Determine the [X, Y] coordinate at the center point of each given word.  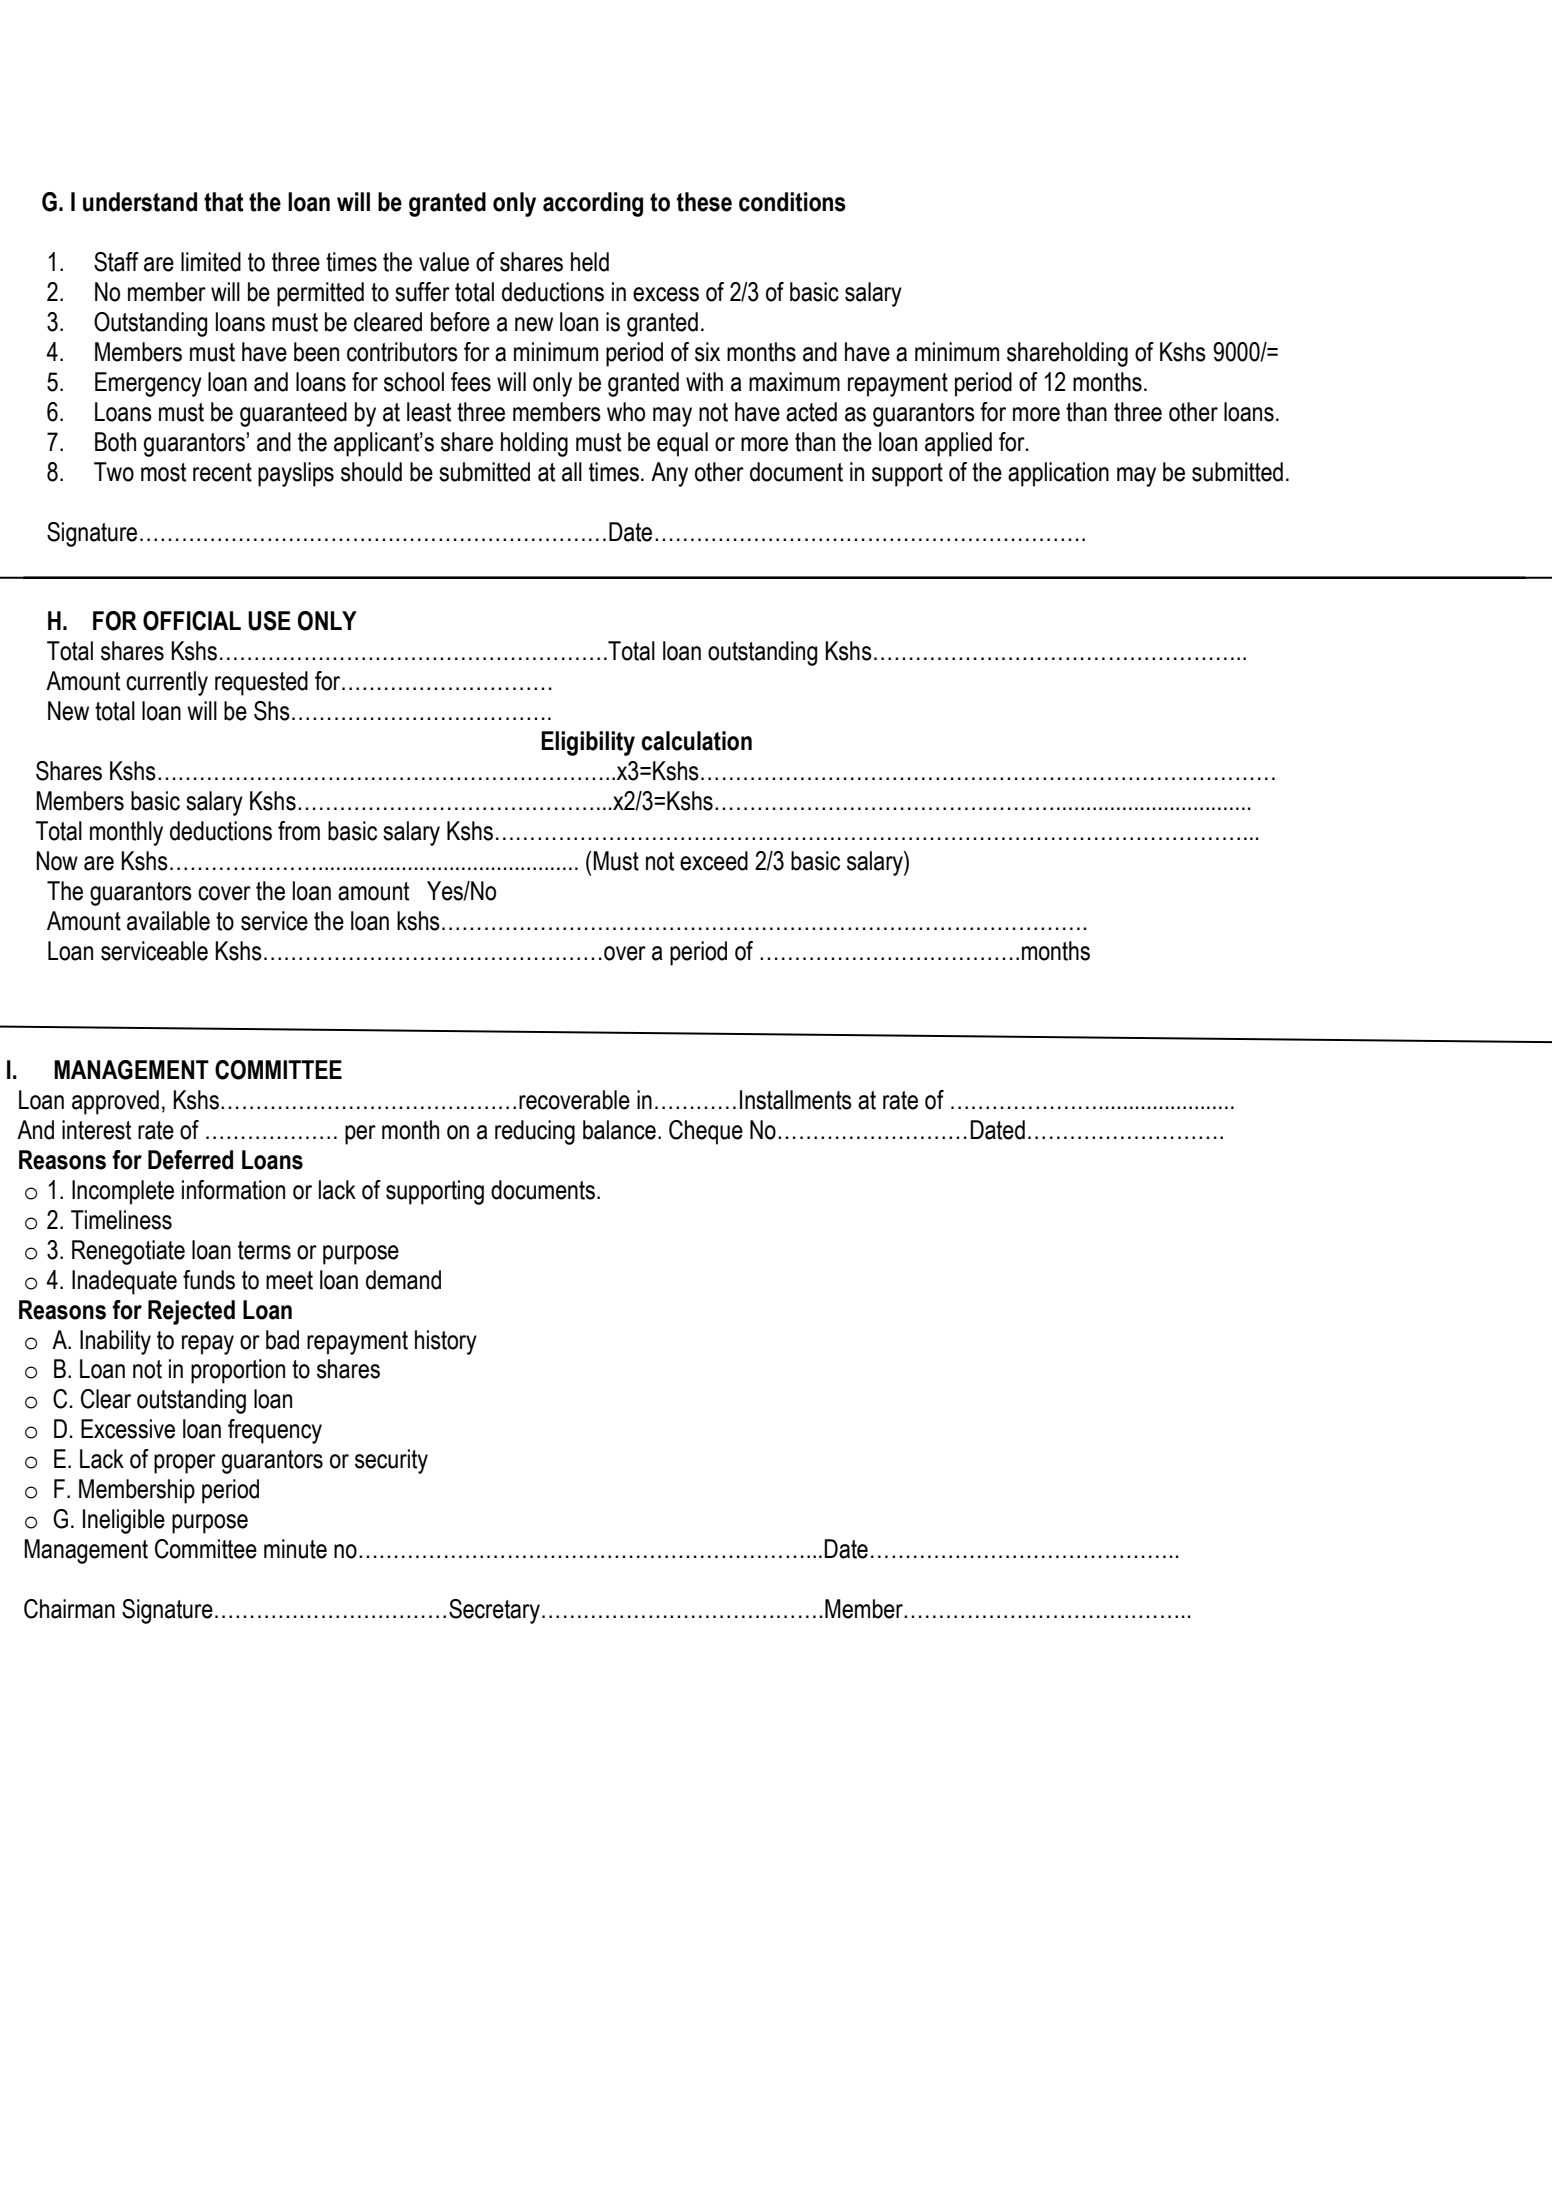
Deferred [190, 1160]
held [590, 262]
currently [167, 683]
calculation [696, 741]
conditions [792, 202]
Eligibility [588, 743]
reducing [535, 1132]
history [446, 1342]
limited [211, 262]
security [391, 1461]
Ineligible [124, 1521]
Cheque [706, 1132]
